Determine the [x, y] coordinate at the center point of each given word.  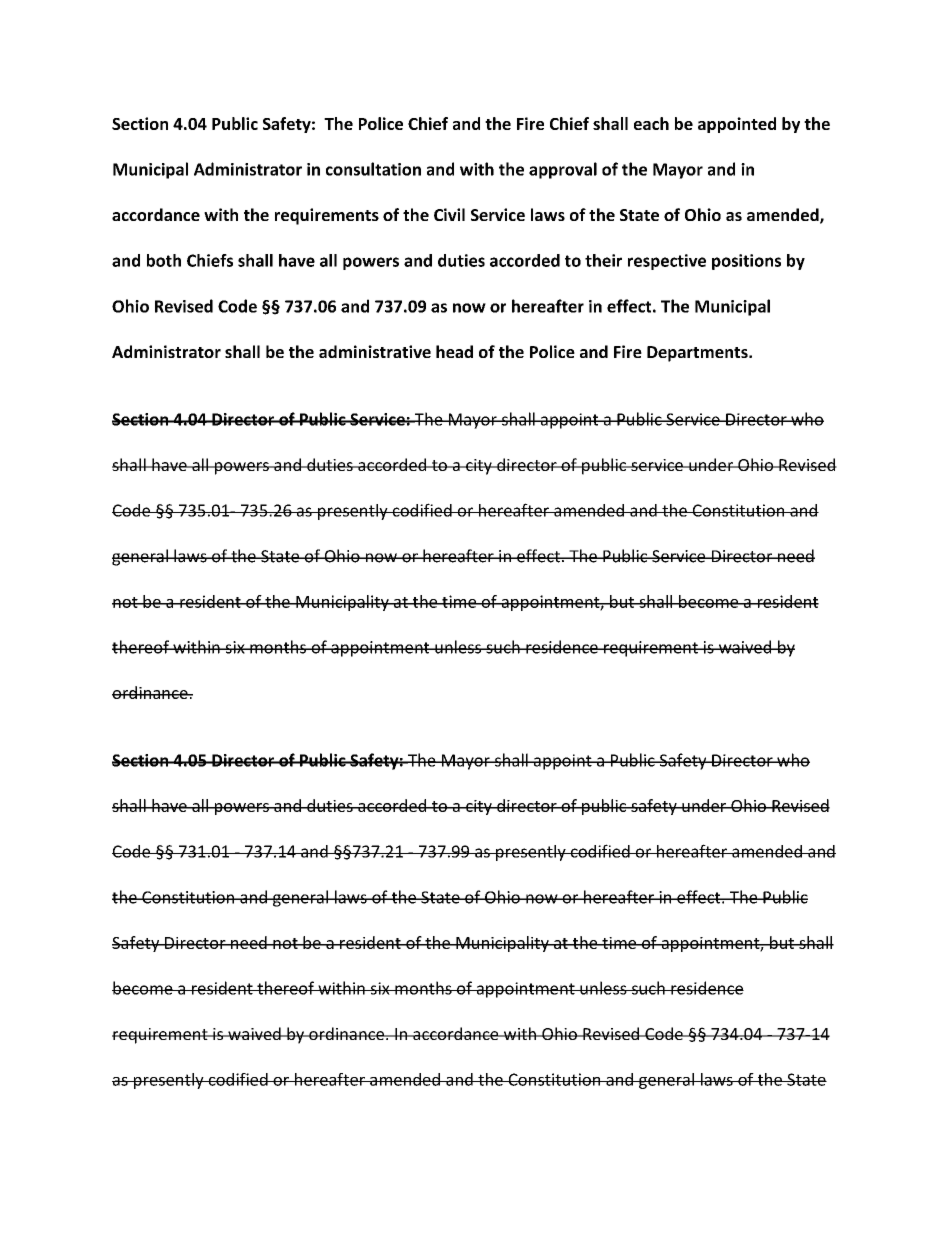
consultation [373, 169]
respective [667, 262]
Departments [698, 354]
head [454, 351]
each [651, 123]
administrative [375, 351]
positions [746, 262]
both [164, 260]
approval [563, 170]
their [603, 260]
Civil [449, 214]
